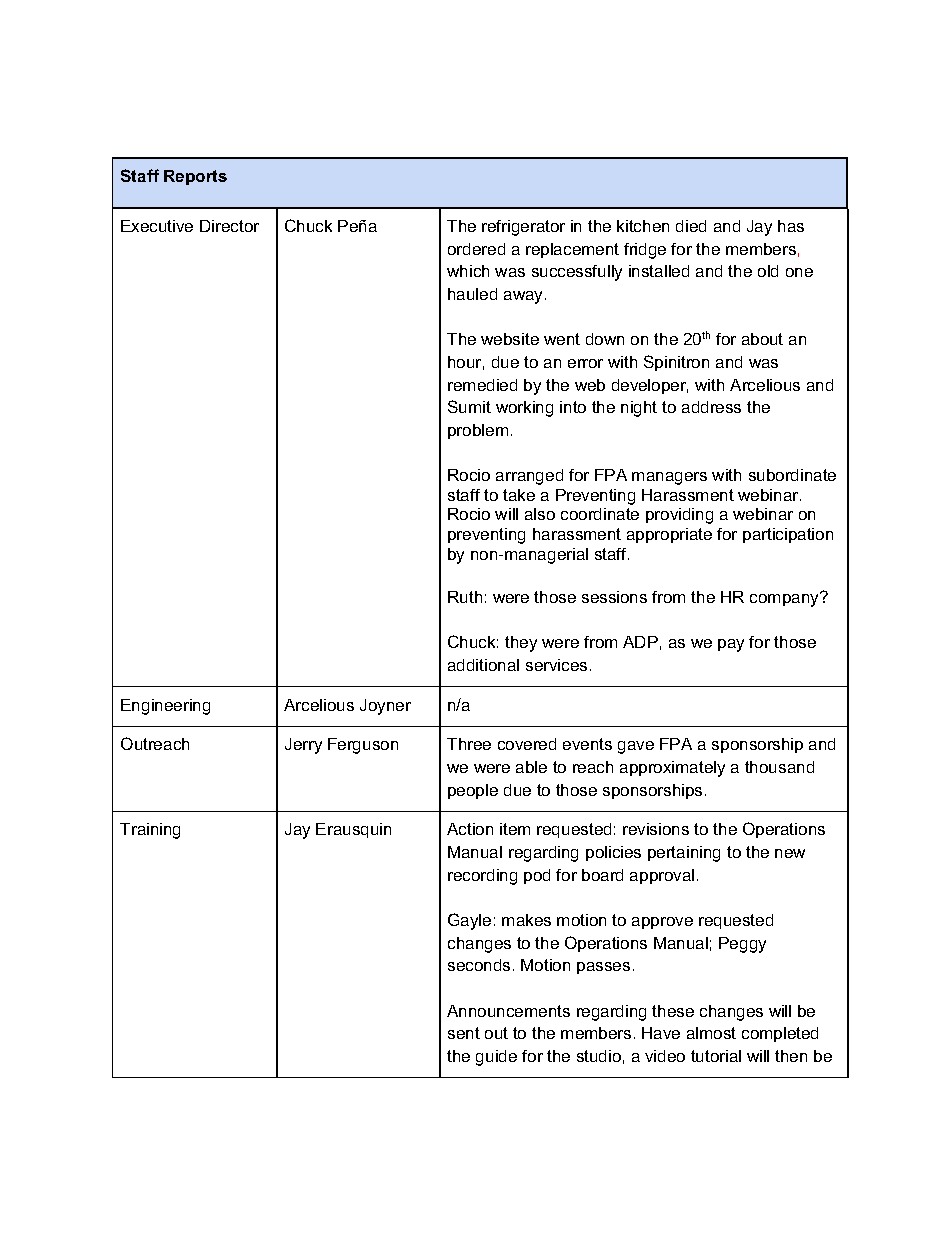  What do you see at coordinates (669, 478) in the screenshot?
I see `managers` at bounding box center [669, 478].
